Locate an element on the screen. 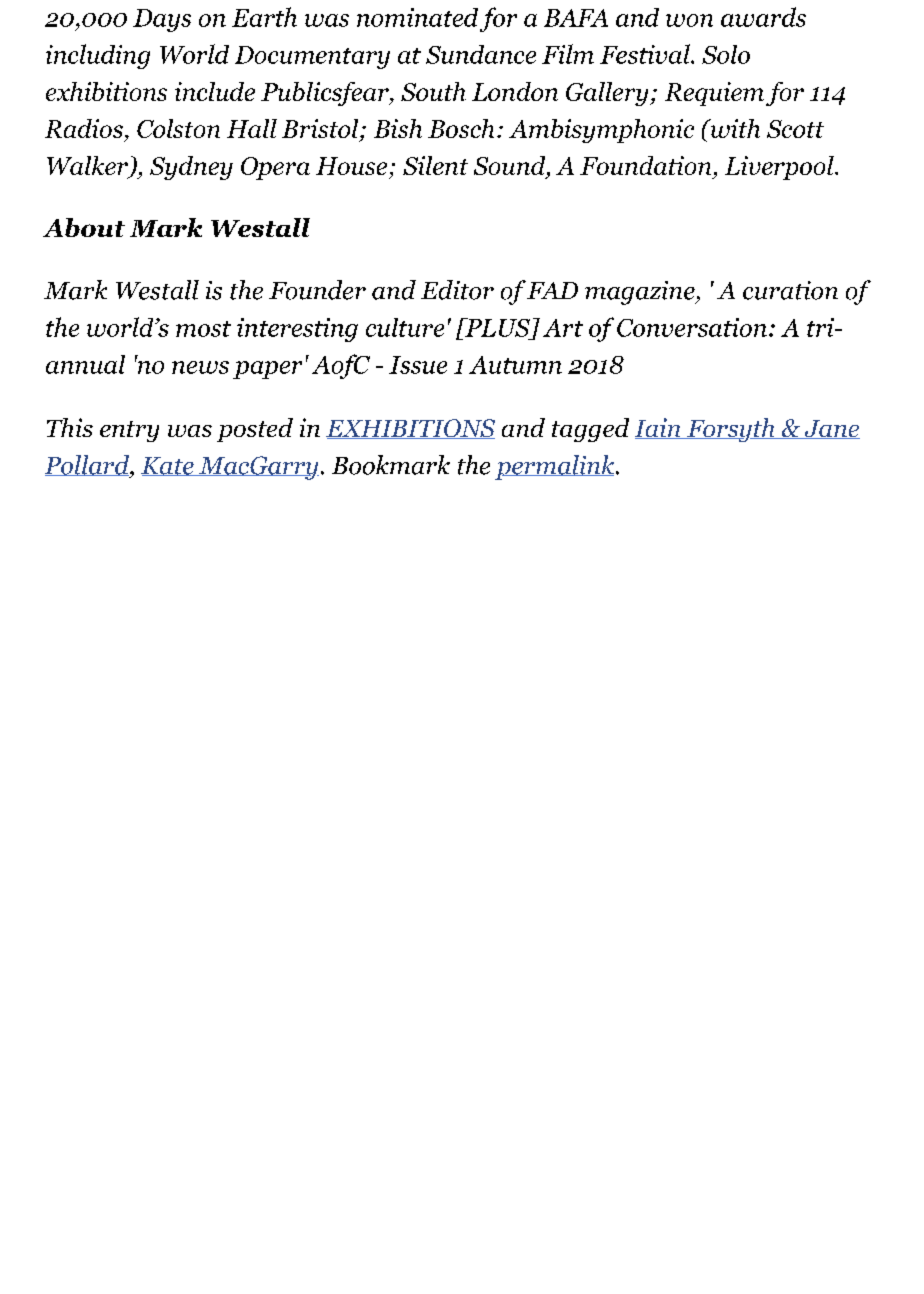  awards is located at coordinates (763, 17).
